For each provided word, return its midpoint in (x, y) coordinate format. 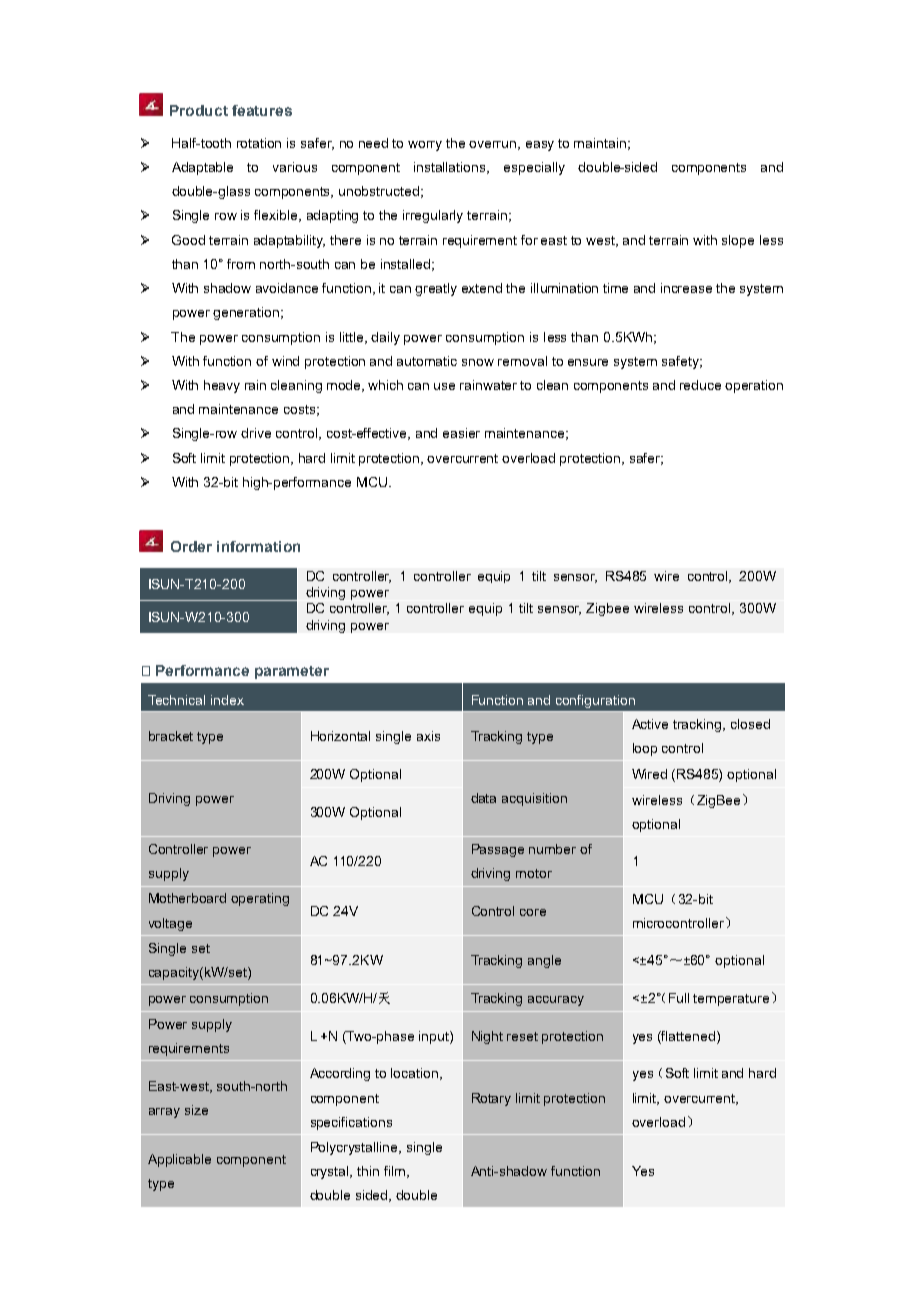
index (227, 700)
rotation (259, 143)
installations (451, 168)
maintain (600, 143)
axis (428, 736)
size (196, 1110)
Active (650, 724)
